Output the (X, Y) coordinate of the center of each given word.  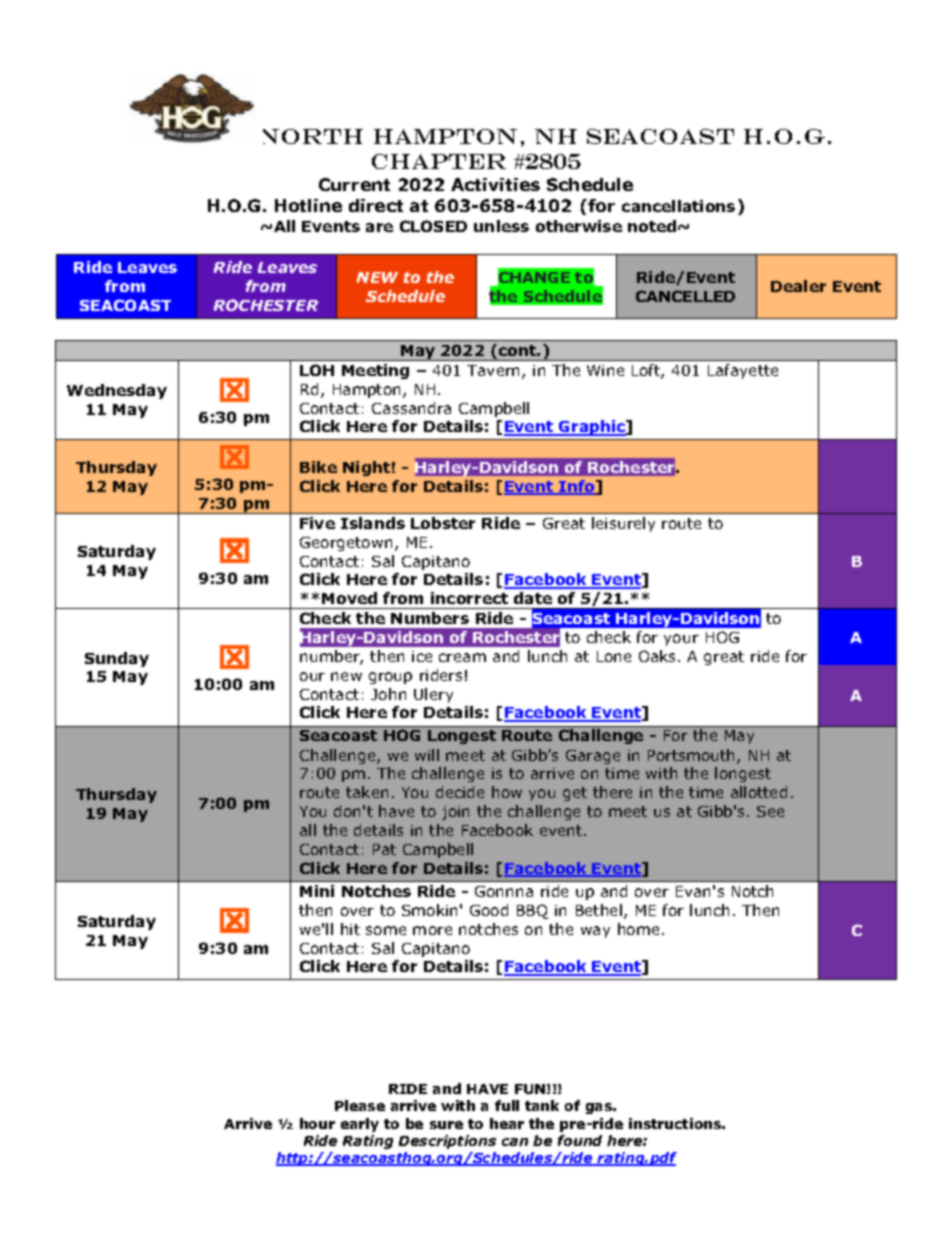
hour (317, 1123)
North (313, 136)
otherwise (579, 226)
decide (460, 792)
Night (366, 468)
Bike (318, 467)
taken (367, 792)
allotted (759, 792)
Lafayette (743, 371)
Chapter (439, 161)
